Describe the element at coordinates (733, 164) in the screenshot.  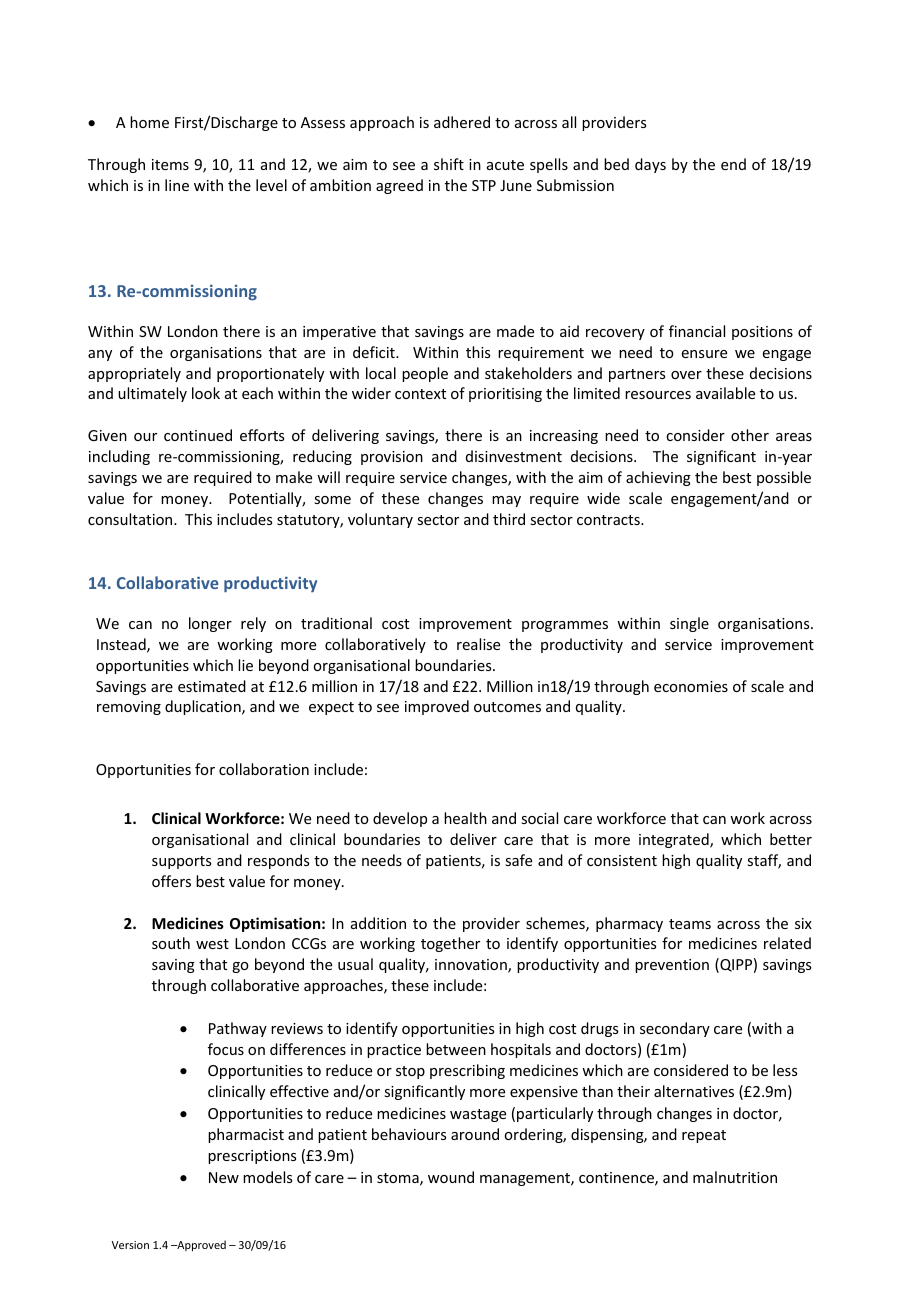
I see `end` at that location.
